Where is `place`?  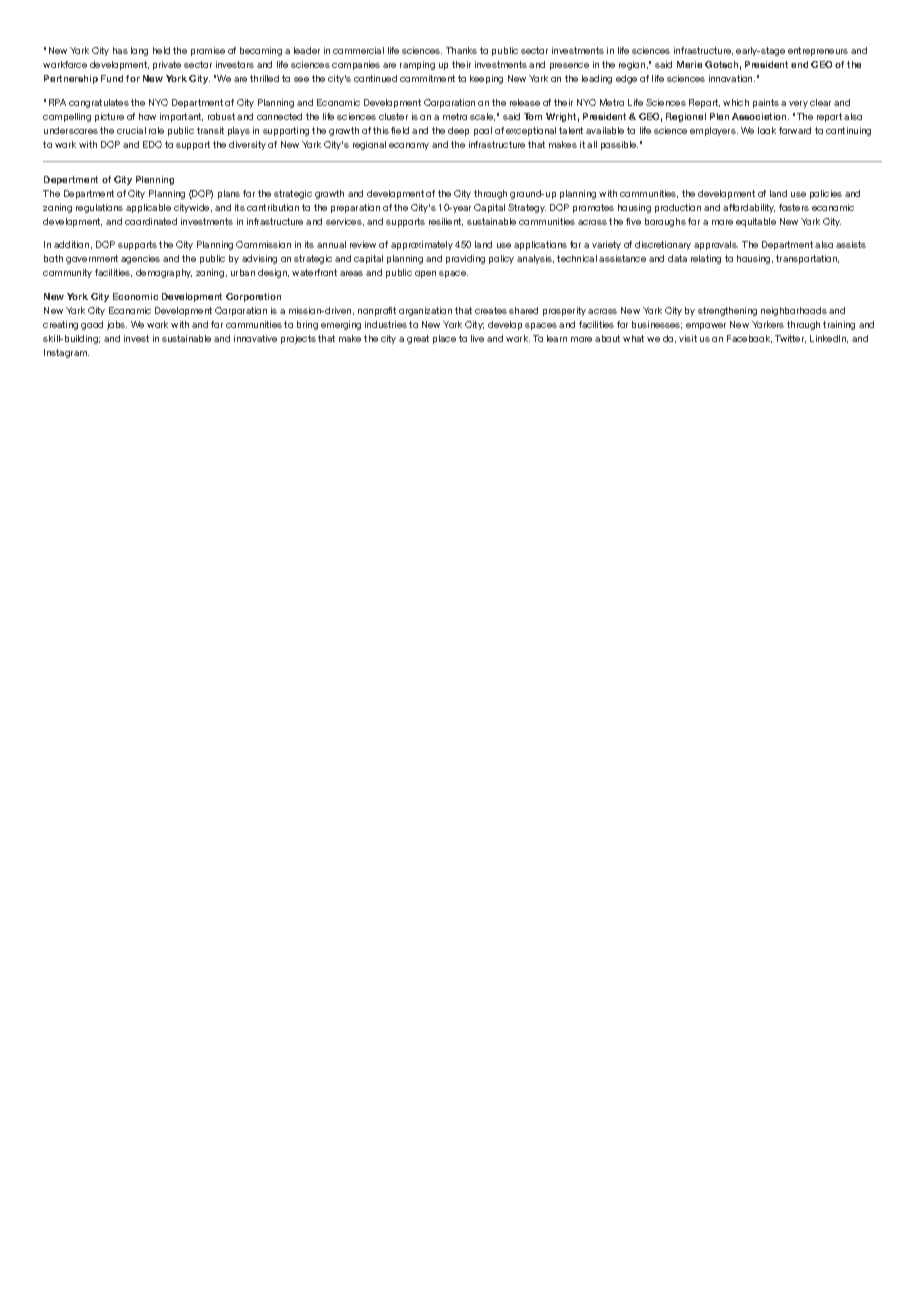 place is located at coordinates (444, 339).
